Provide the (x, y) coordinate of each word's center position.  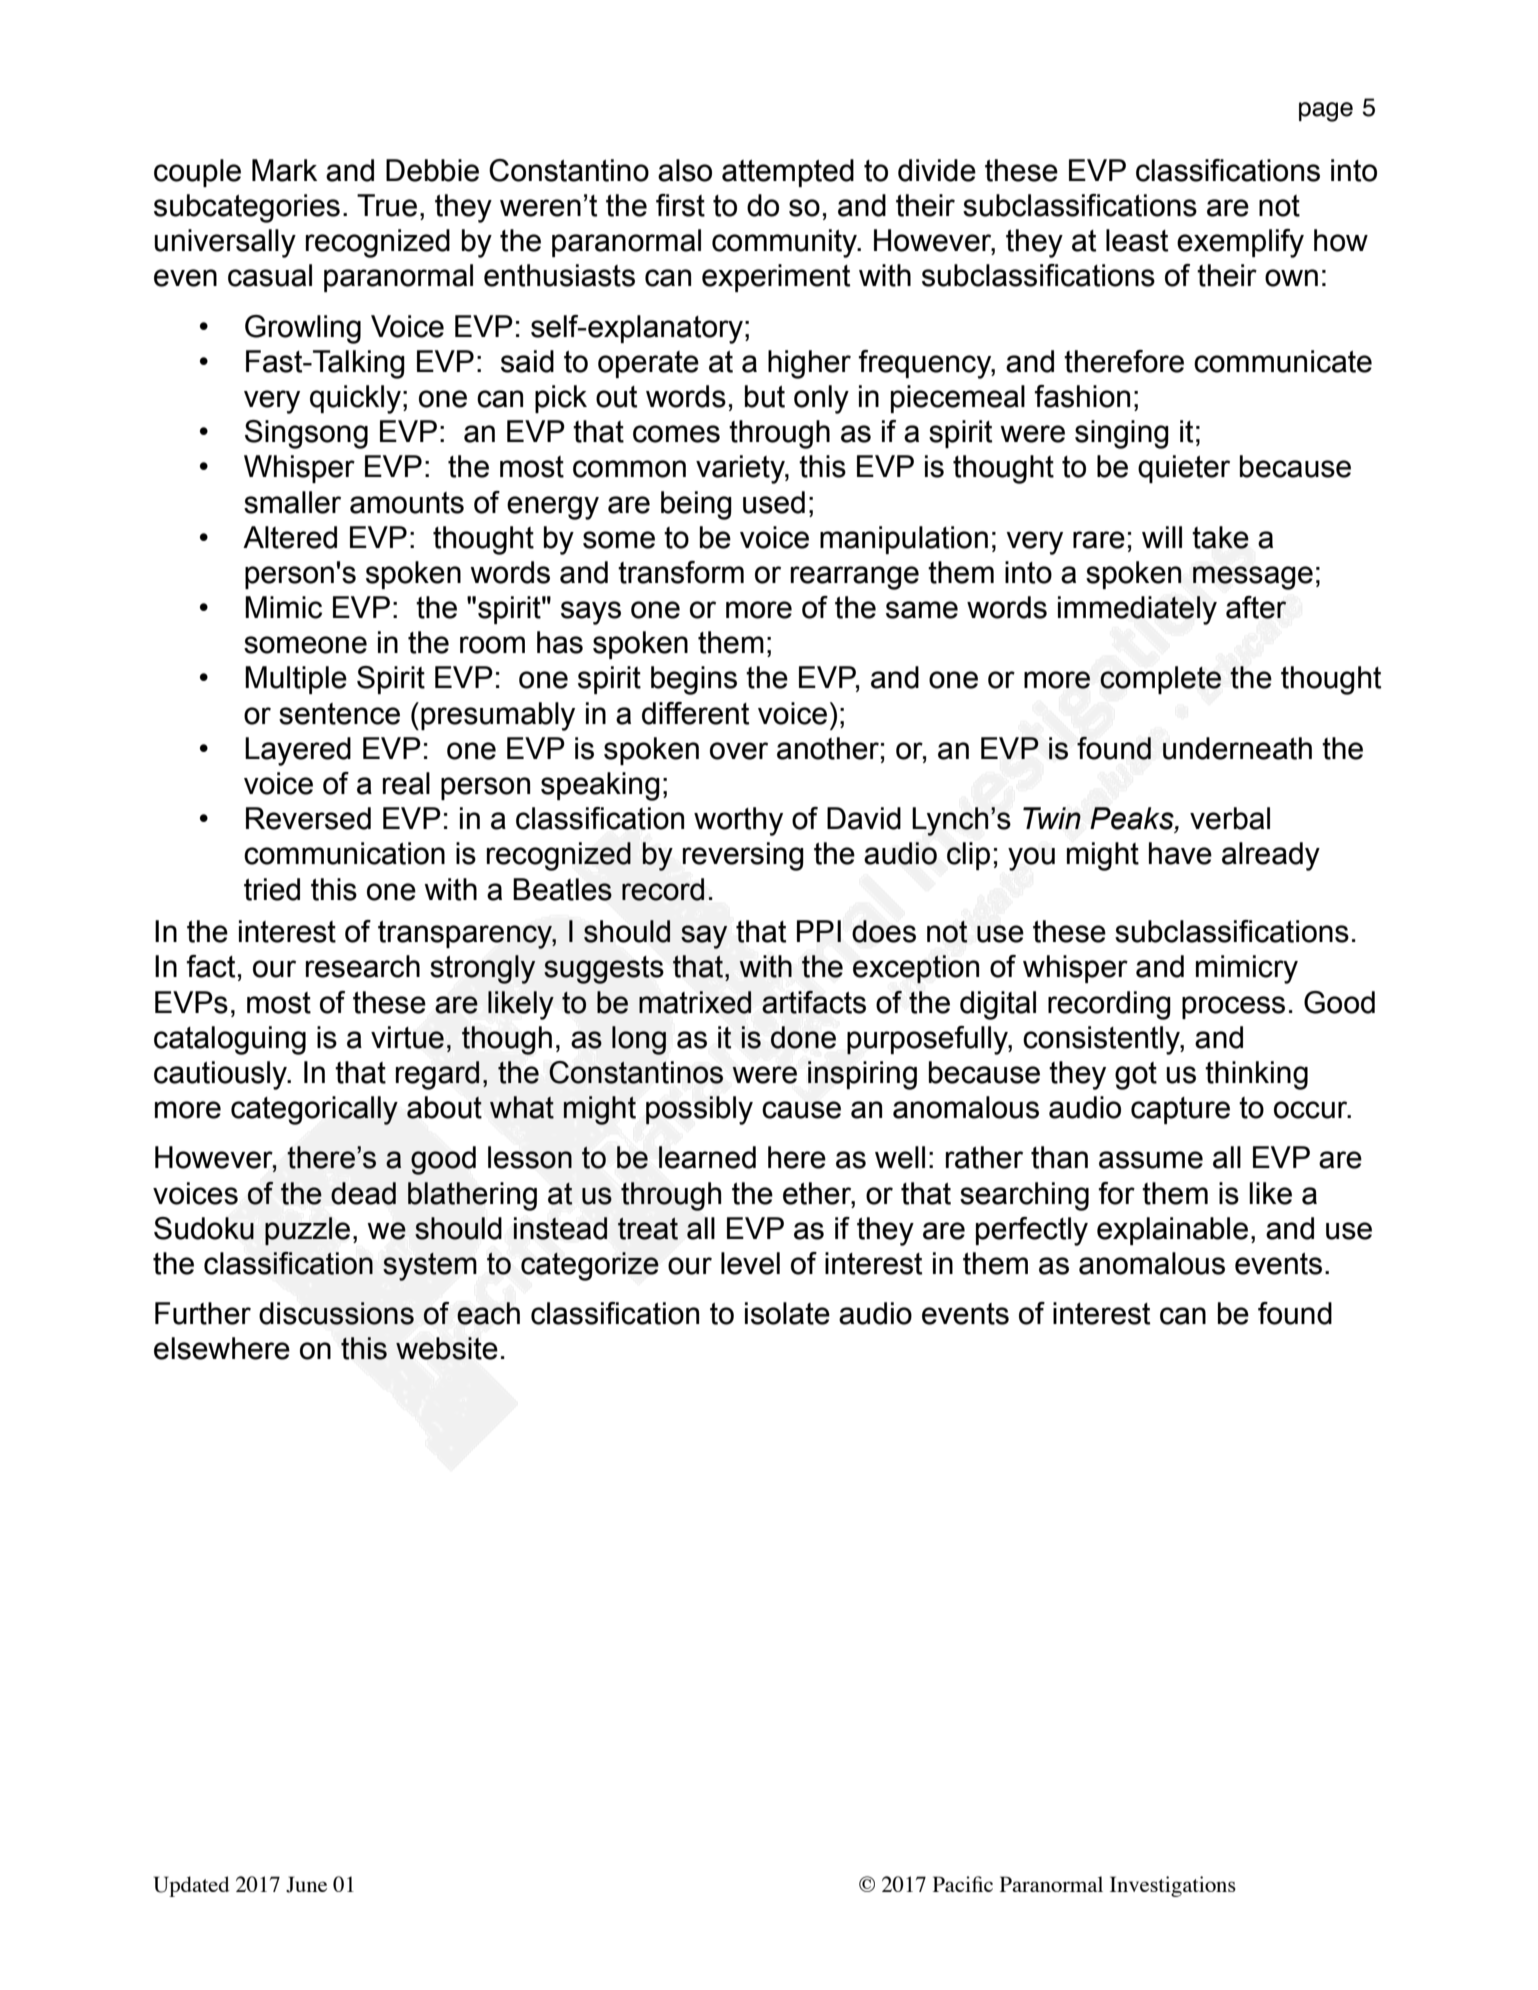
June (306, 1884)
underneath (1237, 748)
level (750, 1263)
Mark (284, 170)
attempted (788, 173)
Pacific (963, 1884)
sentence (339, 714)
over (739, 751)
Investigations (1173, 1886)
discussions (336, 1313)
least (1137, 240)
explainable (1172, 1231)
